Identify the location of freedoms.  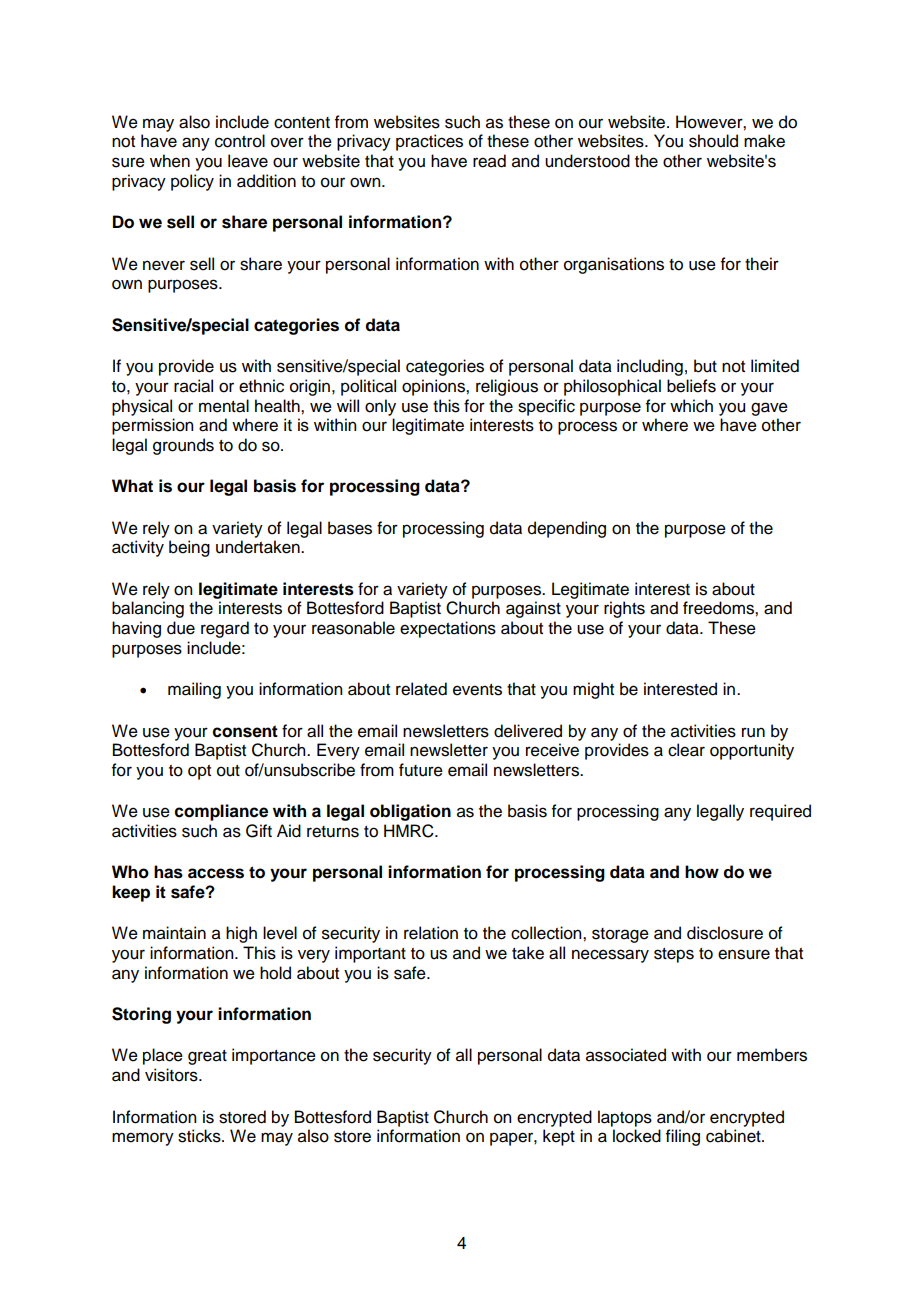
(719, 608).
